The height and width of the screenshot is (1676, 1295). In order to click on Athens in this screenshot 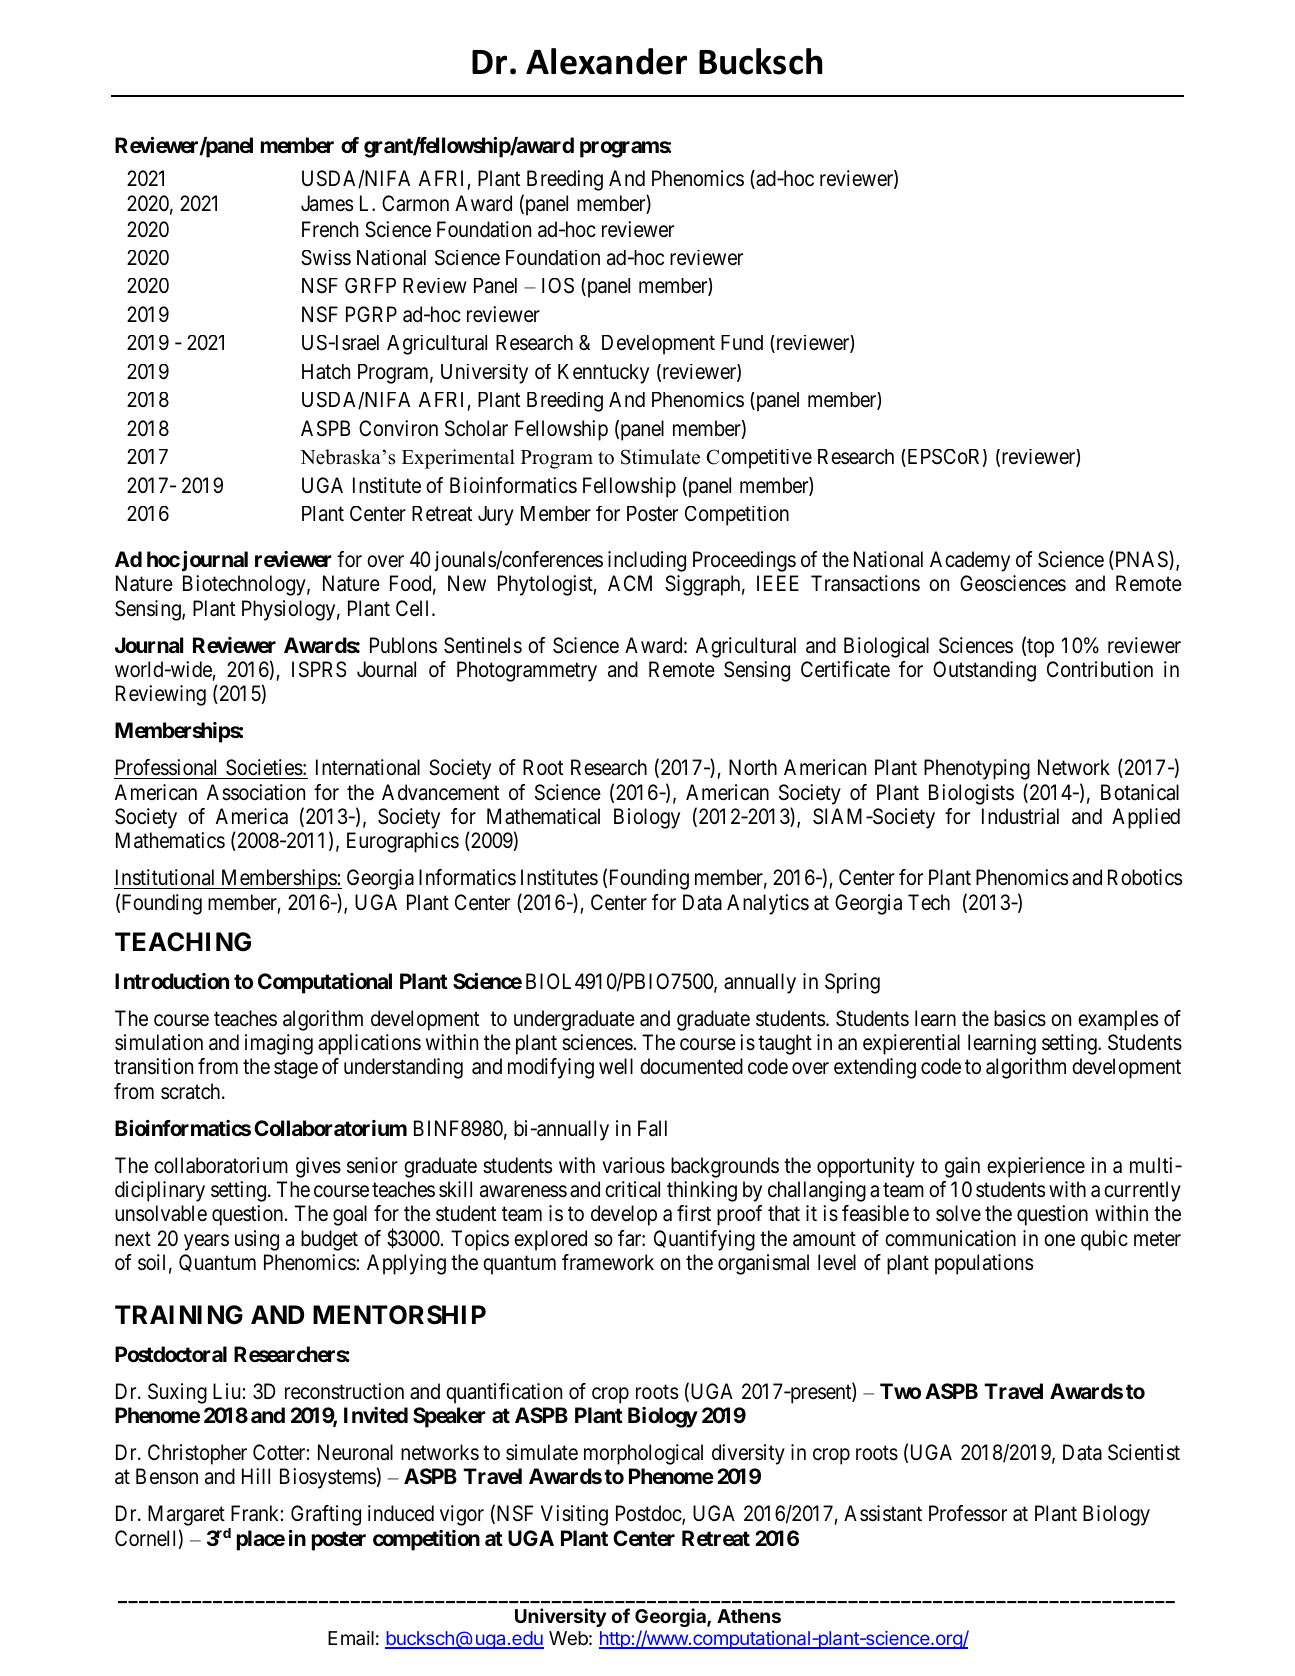, I will do `click(749, 1616)`.
